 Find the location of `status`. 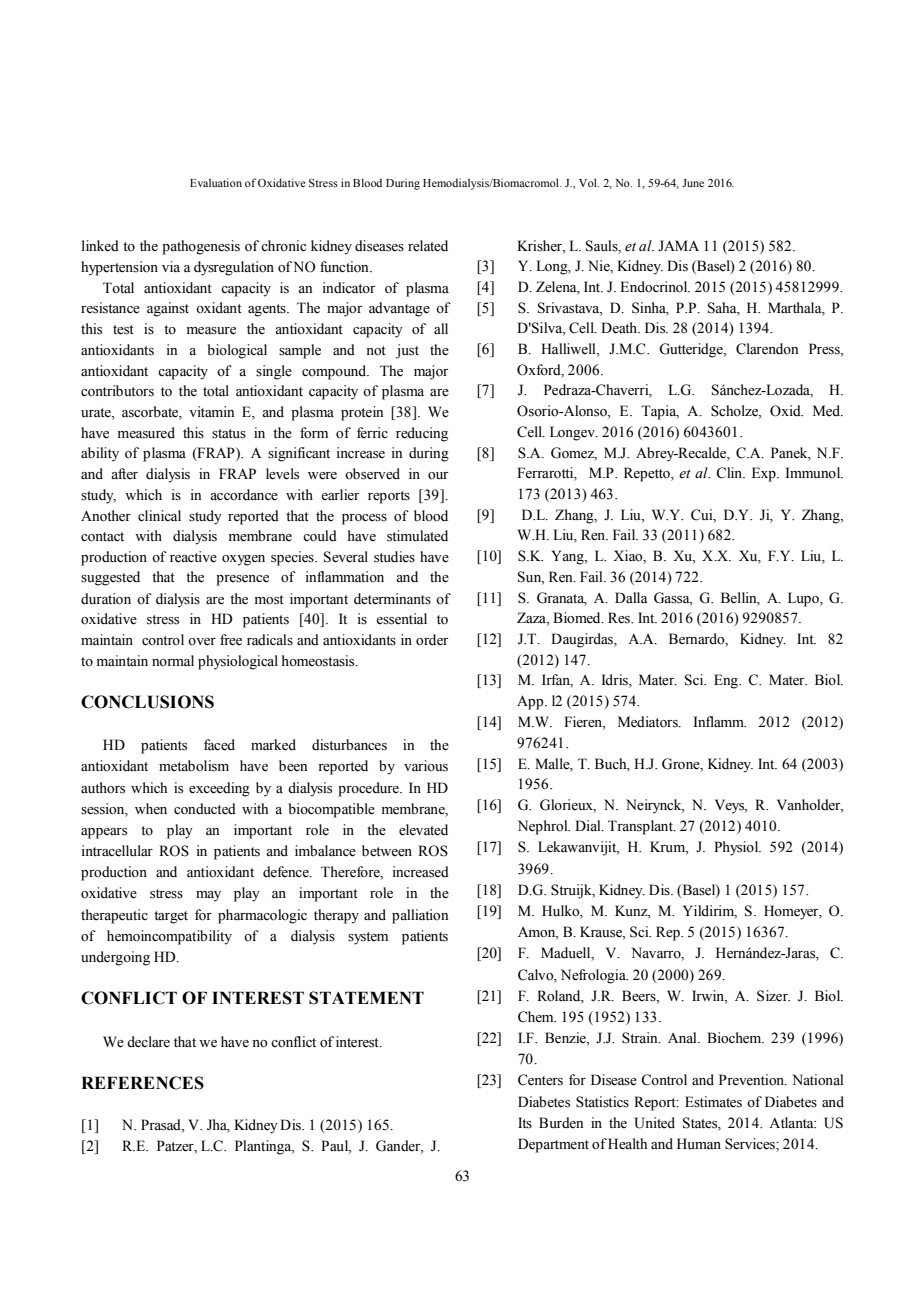

status is located at coordinates (229, 434).
